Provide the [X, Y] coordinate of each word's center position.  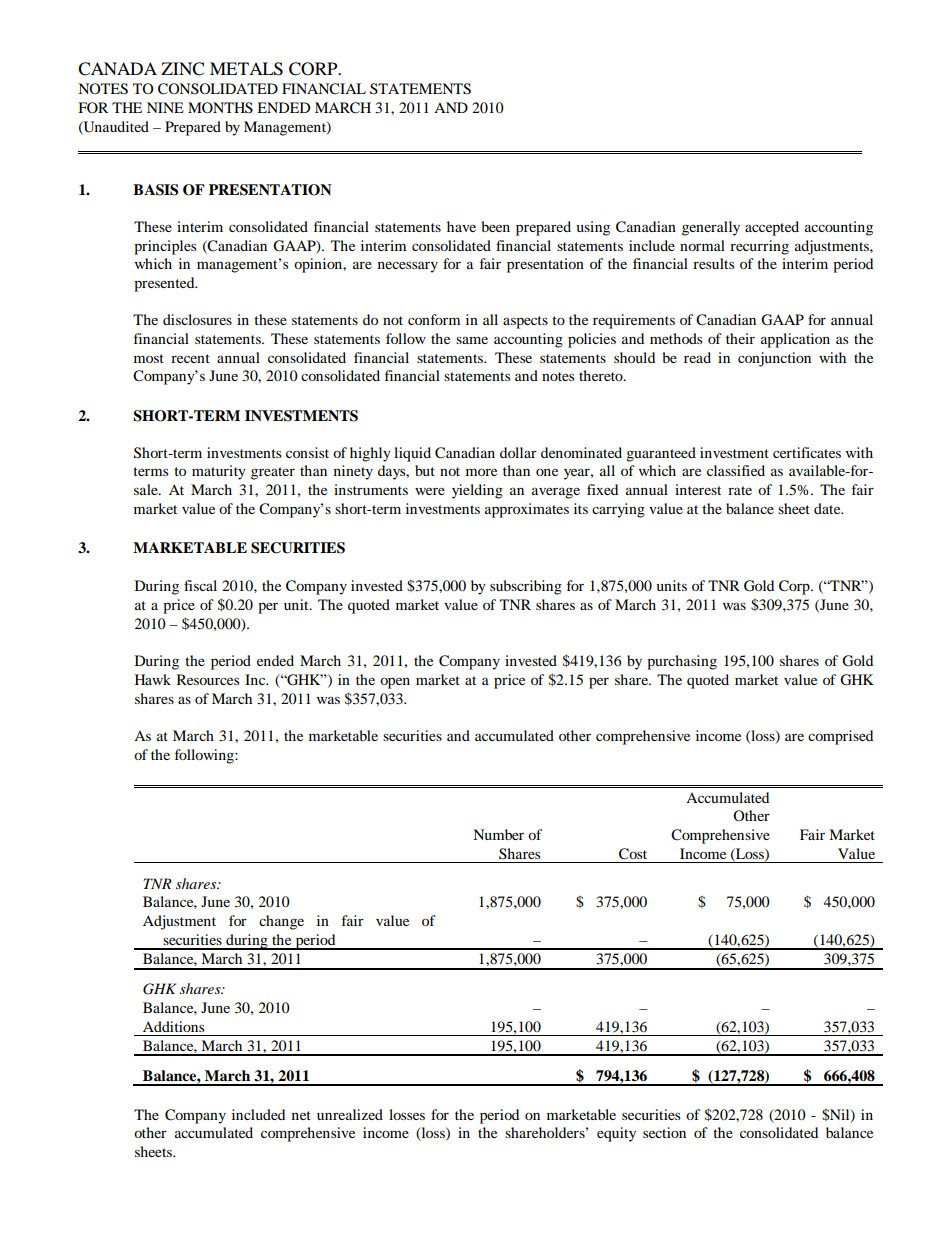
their [740, 338]
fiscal [200, 585]
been [496, 226]
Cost [633, 854]
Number [498, 834]
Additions [173, 1026]
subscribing [526, 587]
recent [190, 358]
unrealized [350, 1114]
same [472, 340]
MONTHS [220, 108]
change [281, 922]
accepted [772, 228]
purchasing [682, 662]
